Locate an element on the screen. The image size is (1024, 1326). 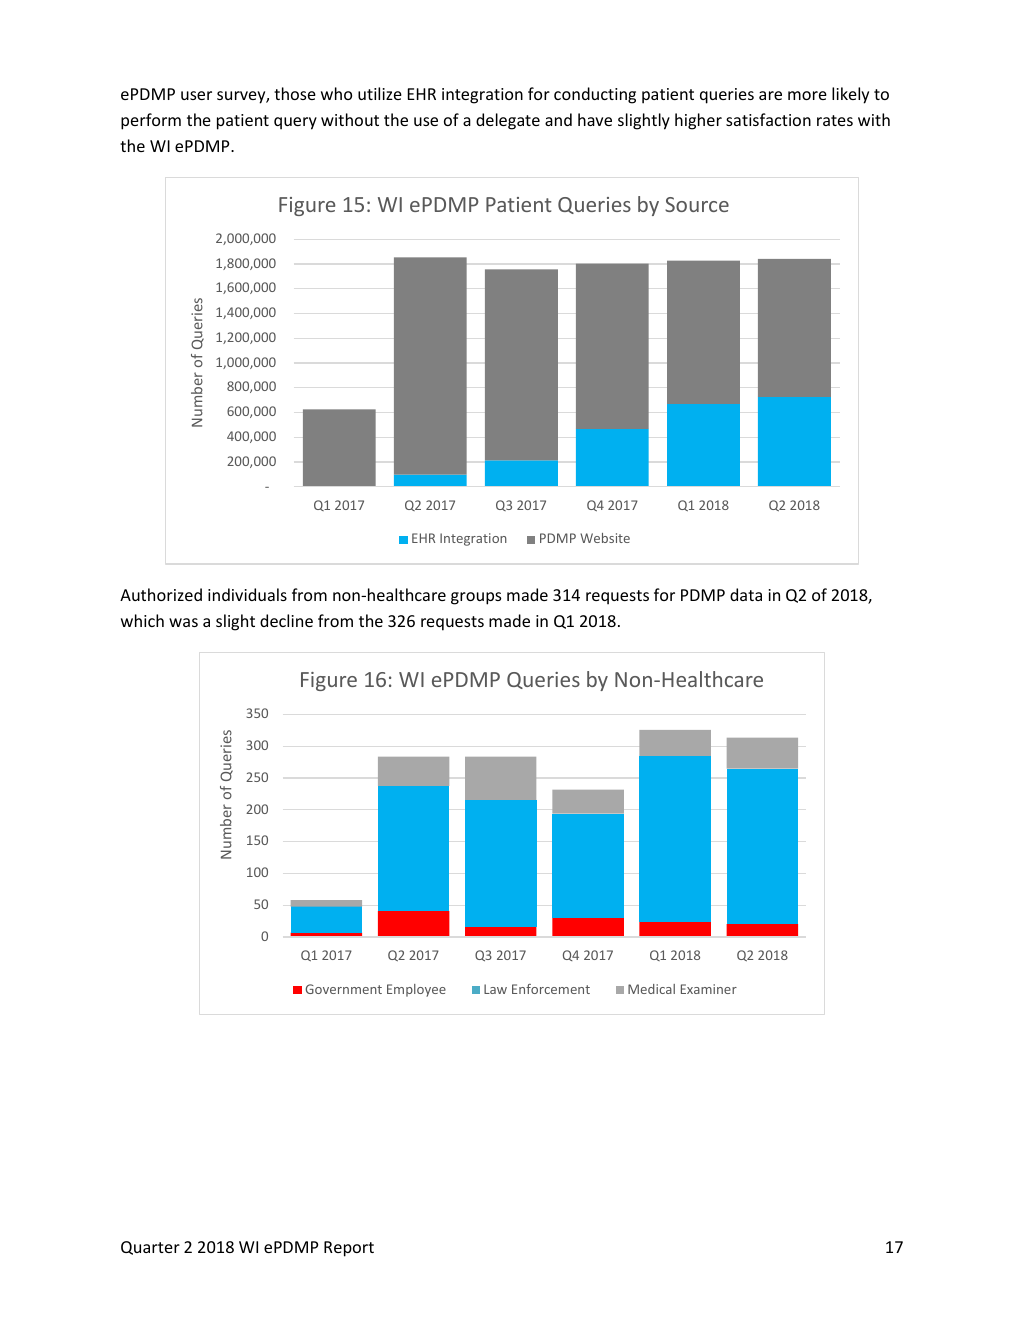
was is located at coordinates (183, 622).
